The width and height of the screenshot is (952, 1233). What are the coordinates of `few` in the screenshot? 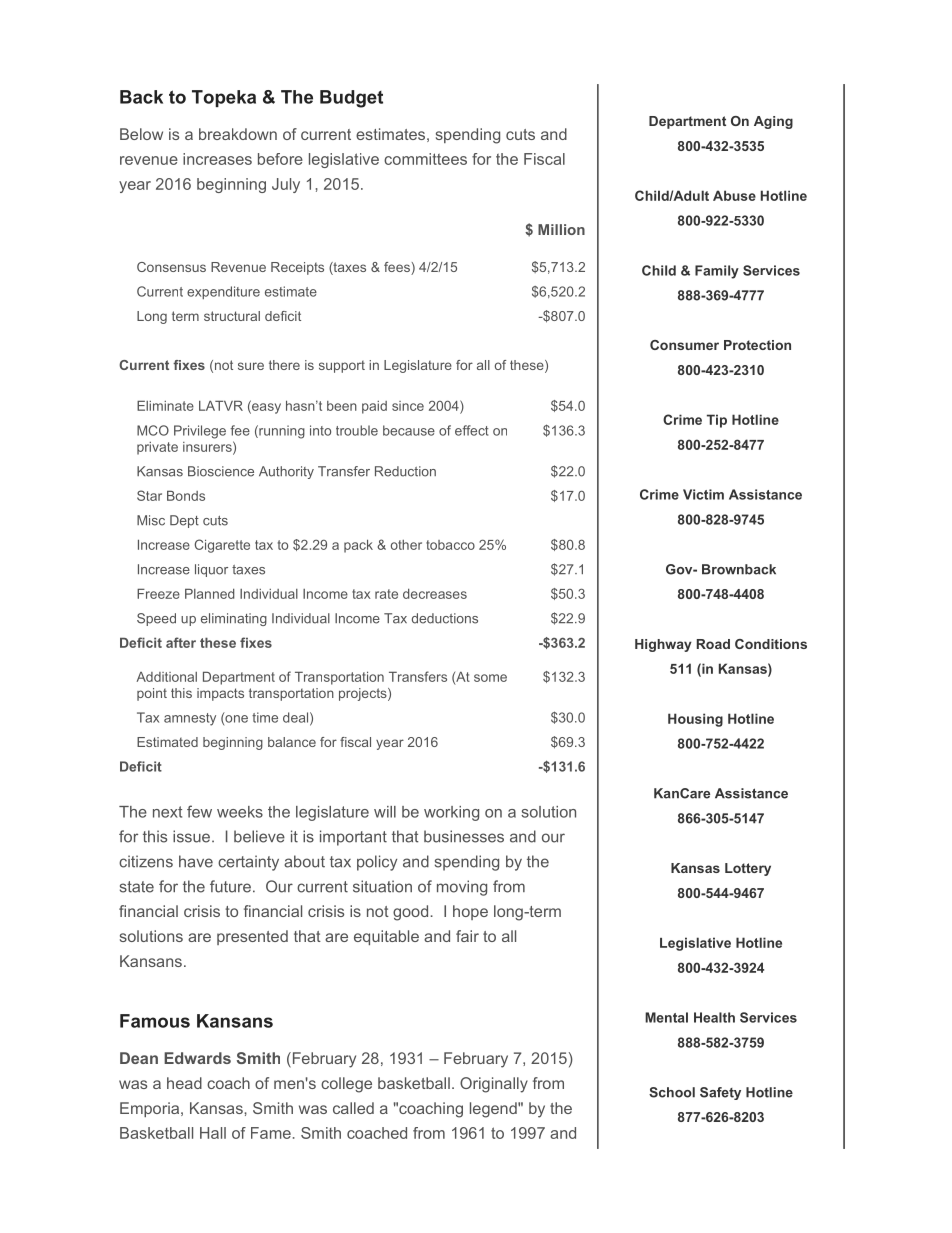 It's located at (199, 811).
